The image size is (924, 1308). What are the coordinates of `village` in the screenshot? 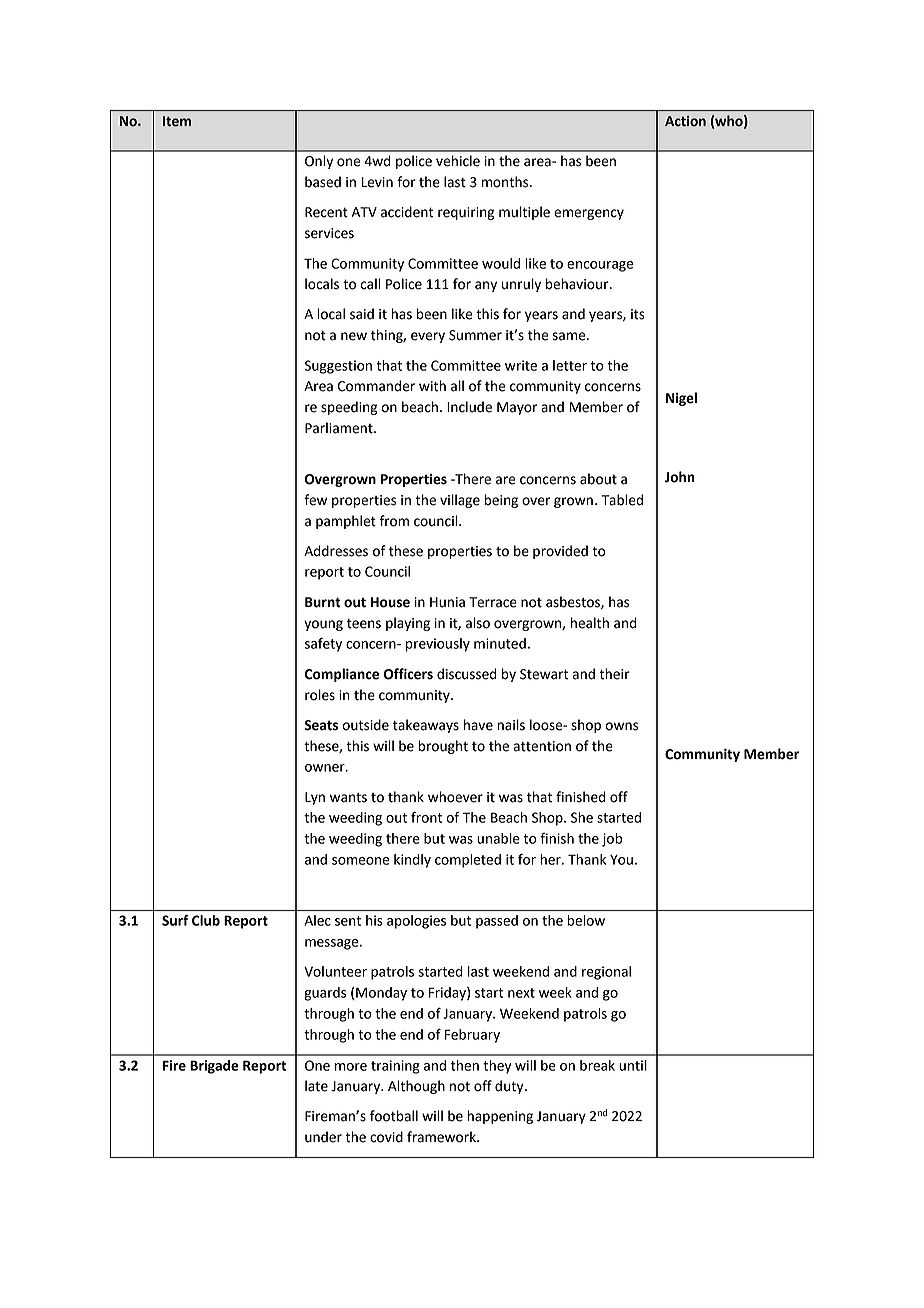 It's located at (460, 501).
